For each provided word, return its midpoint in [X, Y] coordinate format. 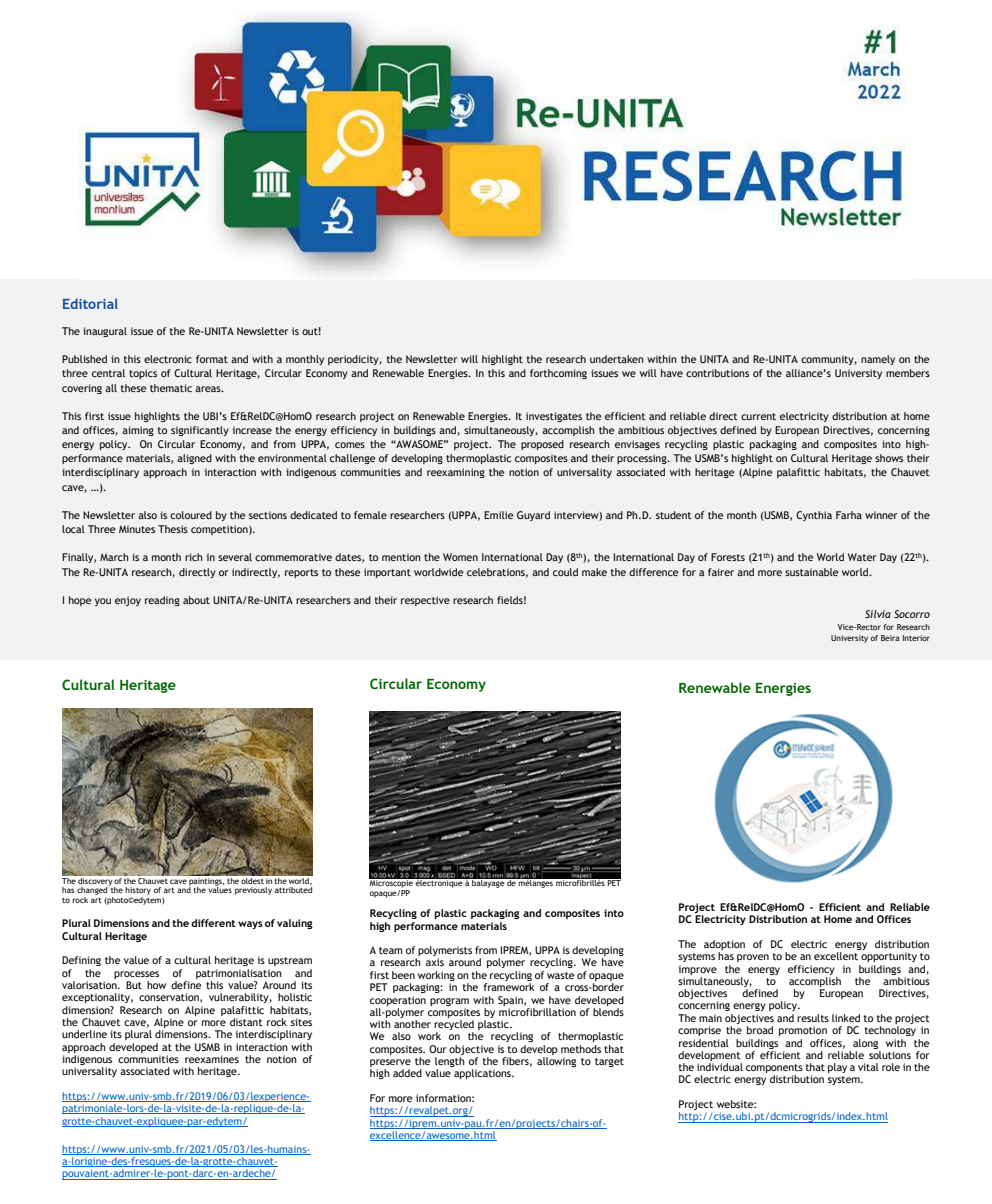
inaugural [105, 332]
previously [253, 891]
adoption [724, 946]
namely [878, 360]
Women [460, 557]
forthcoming [558, 374]
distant [246, 1022]
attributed [293, 890]
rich [194, 557]
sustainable [812, 572]
